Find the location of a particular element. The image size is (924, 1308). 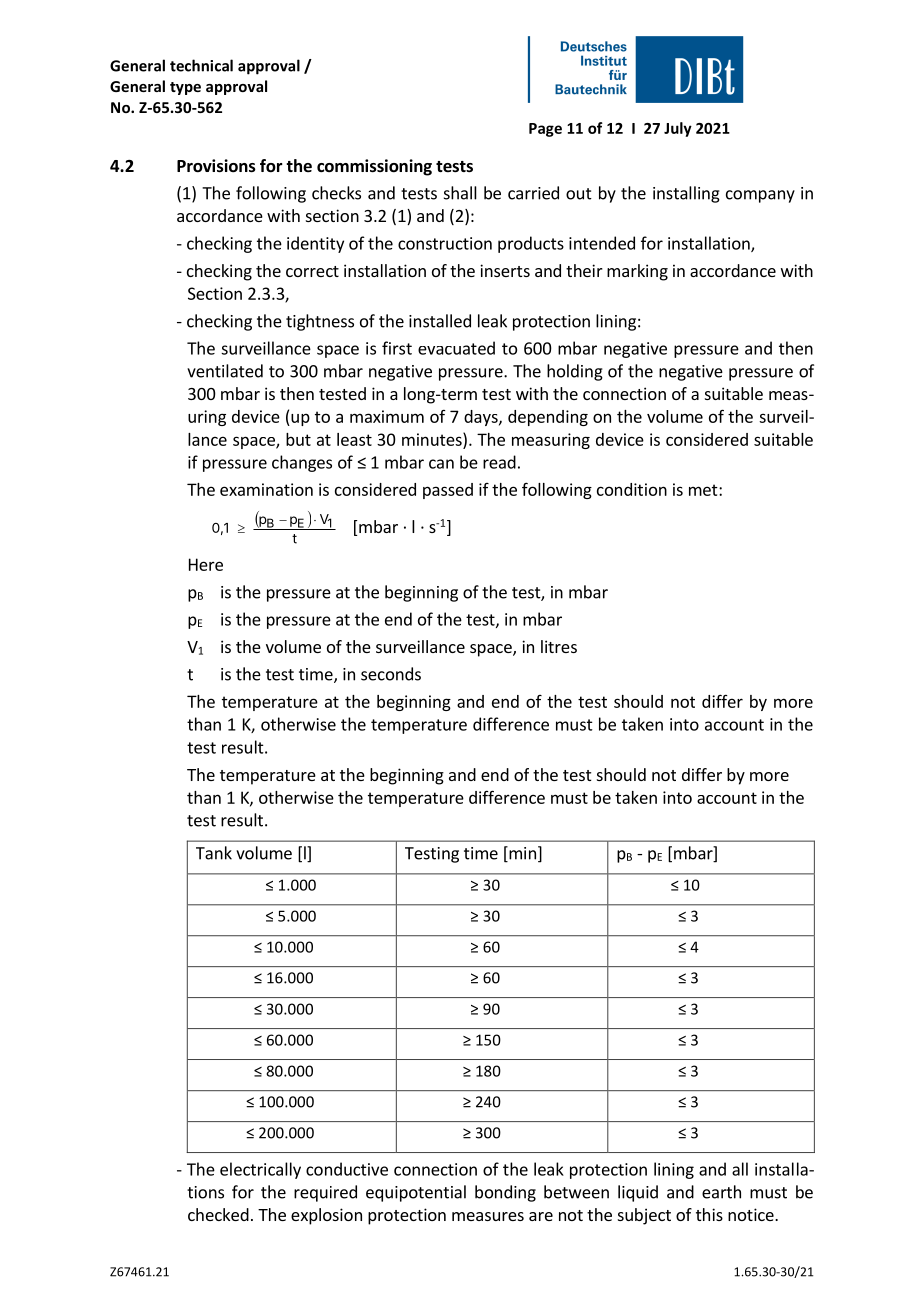

technical is located at coordinates (201, 65).
